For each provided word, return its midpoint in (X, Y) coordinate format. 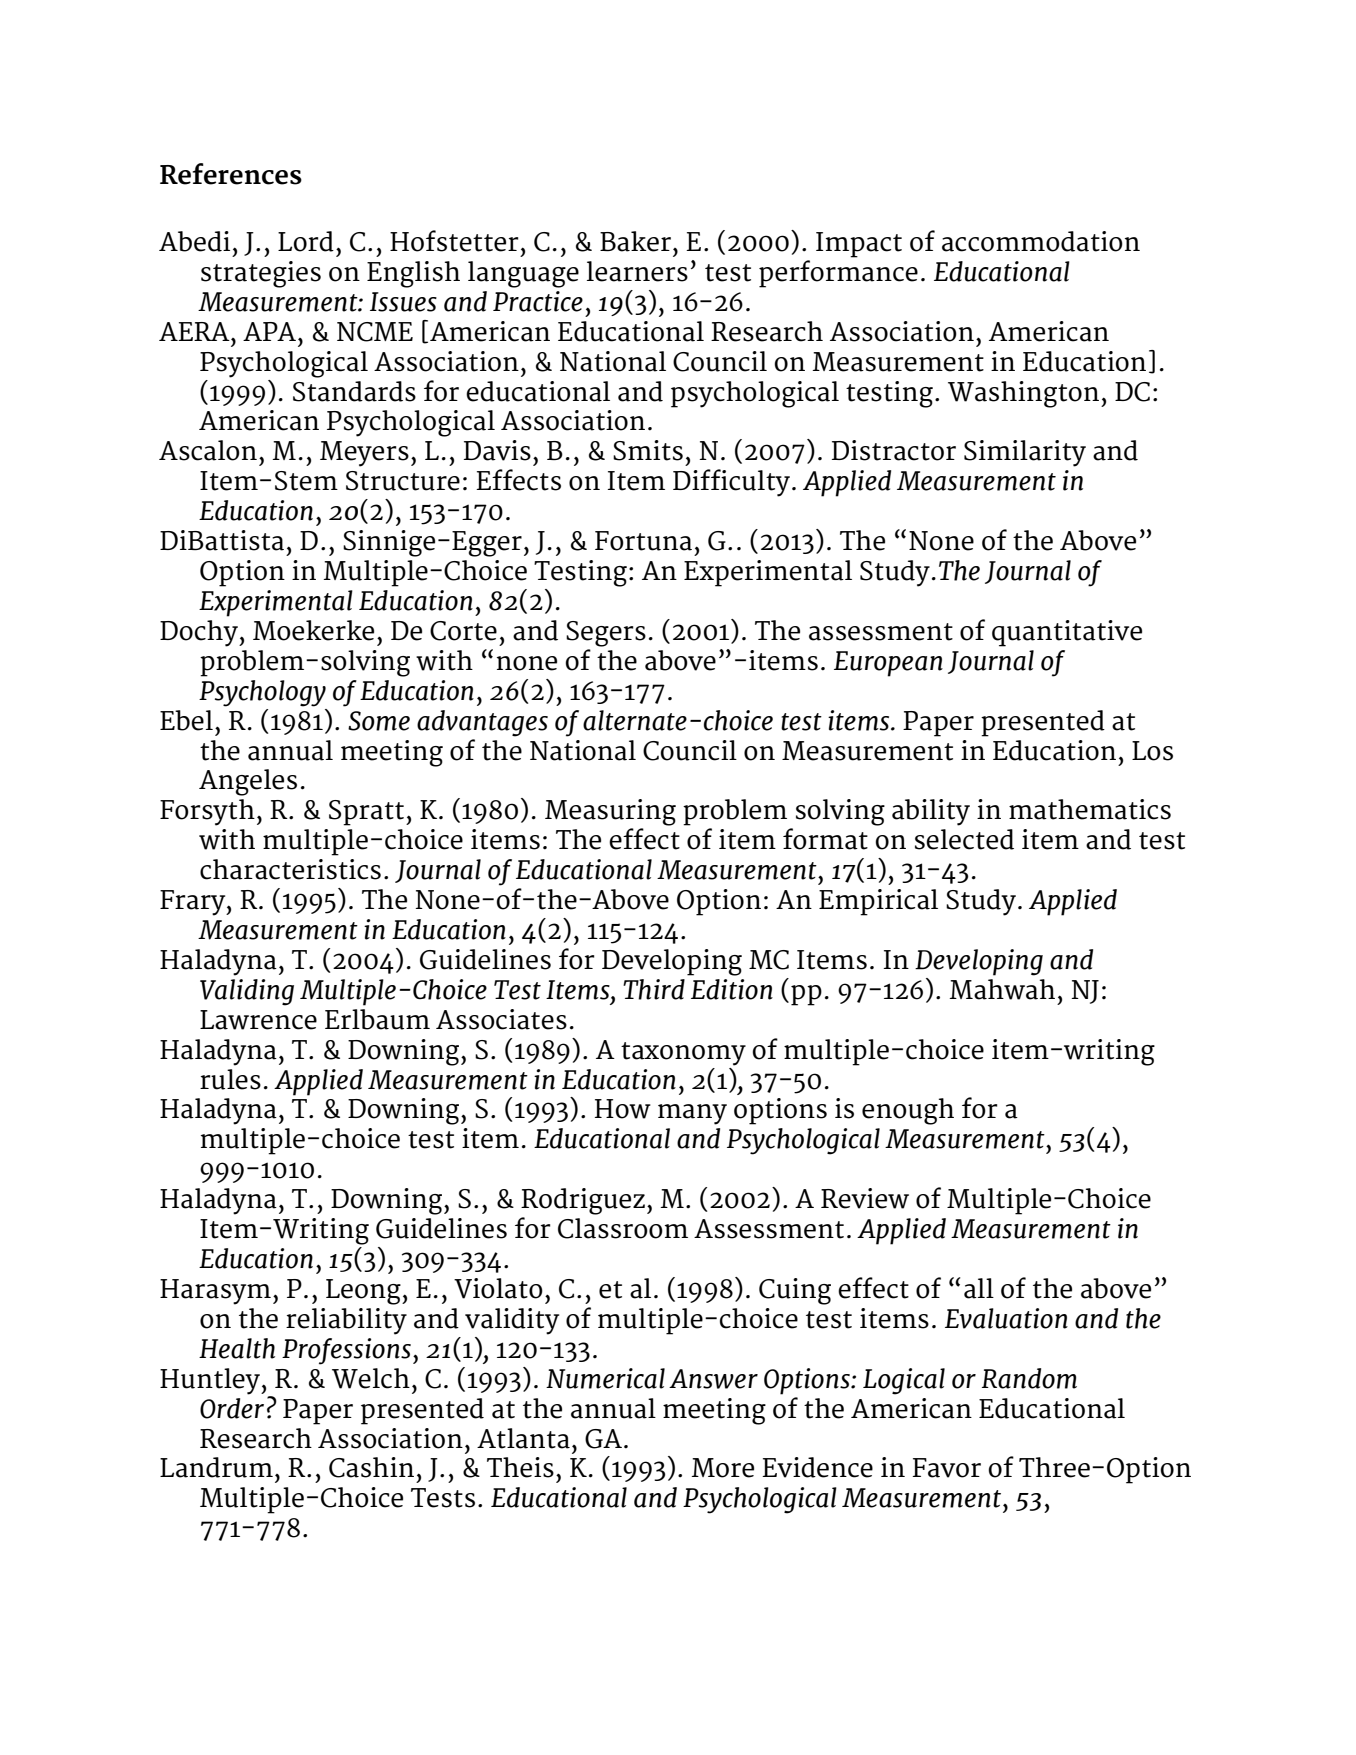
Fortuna (643, 541)
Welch (371, 1378)
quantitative (1067, 633)
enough (908, 1111)
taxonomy (683, 1054)
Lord (306, 241)
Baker (635, 241)
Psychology (262, 693)
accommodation (1041, 241)
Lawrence (258, 1020)
